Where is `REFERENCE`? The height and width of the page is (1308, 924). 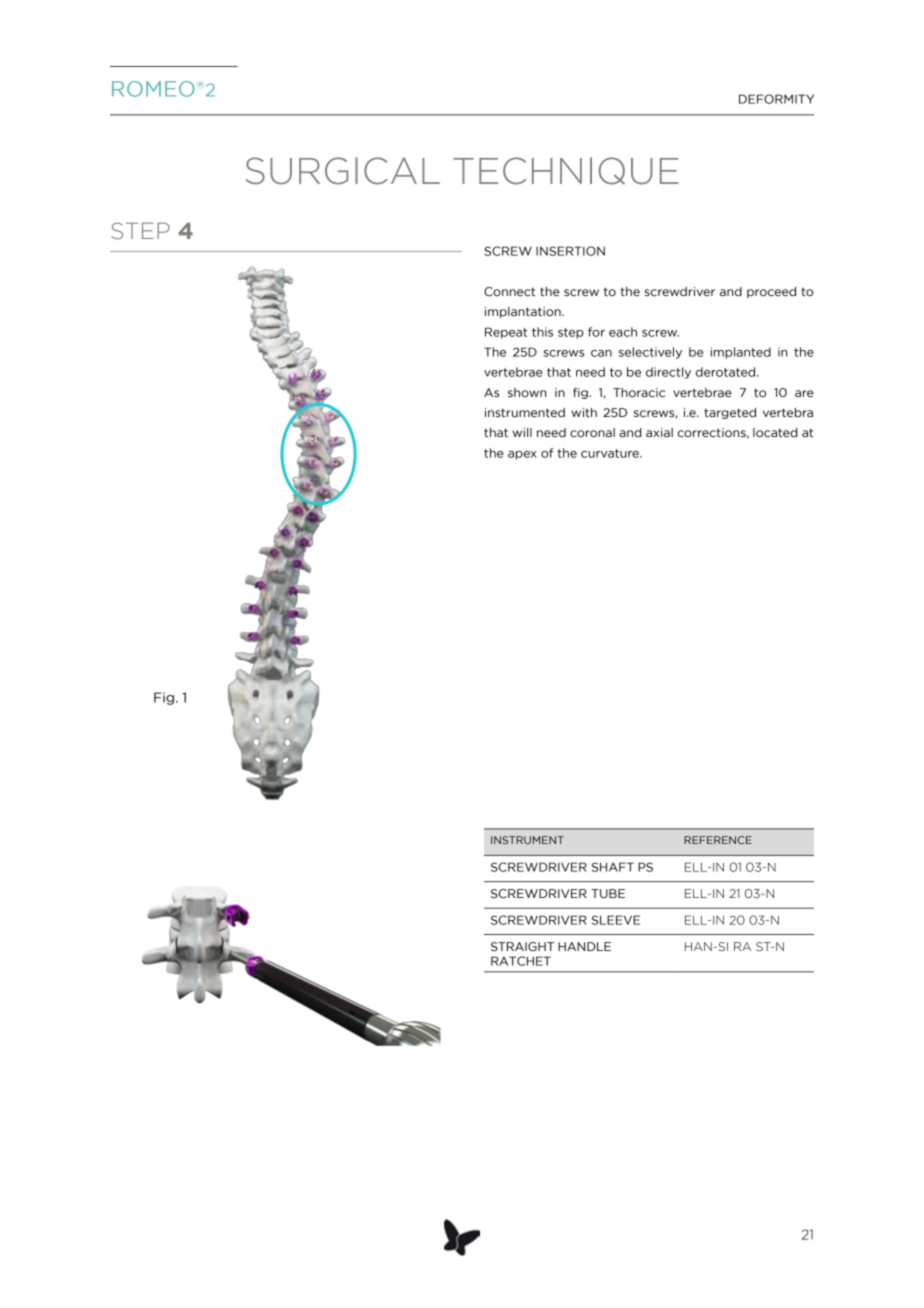 REFERENCE is located at coordinates (718, 840).
